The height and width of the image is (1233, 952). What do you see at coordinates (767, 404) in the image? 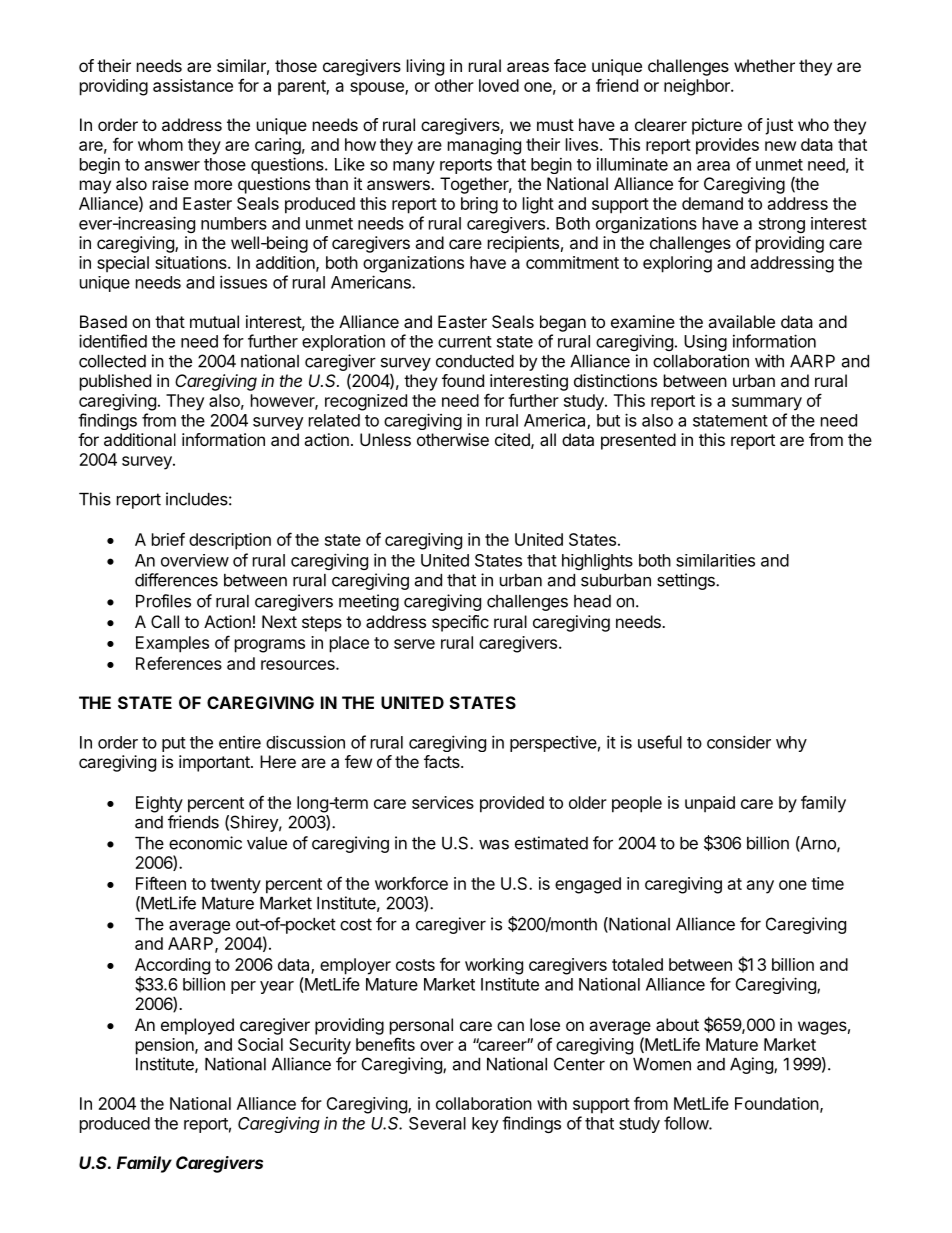
I see `summary` at bounding box center [767, 404].
